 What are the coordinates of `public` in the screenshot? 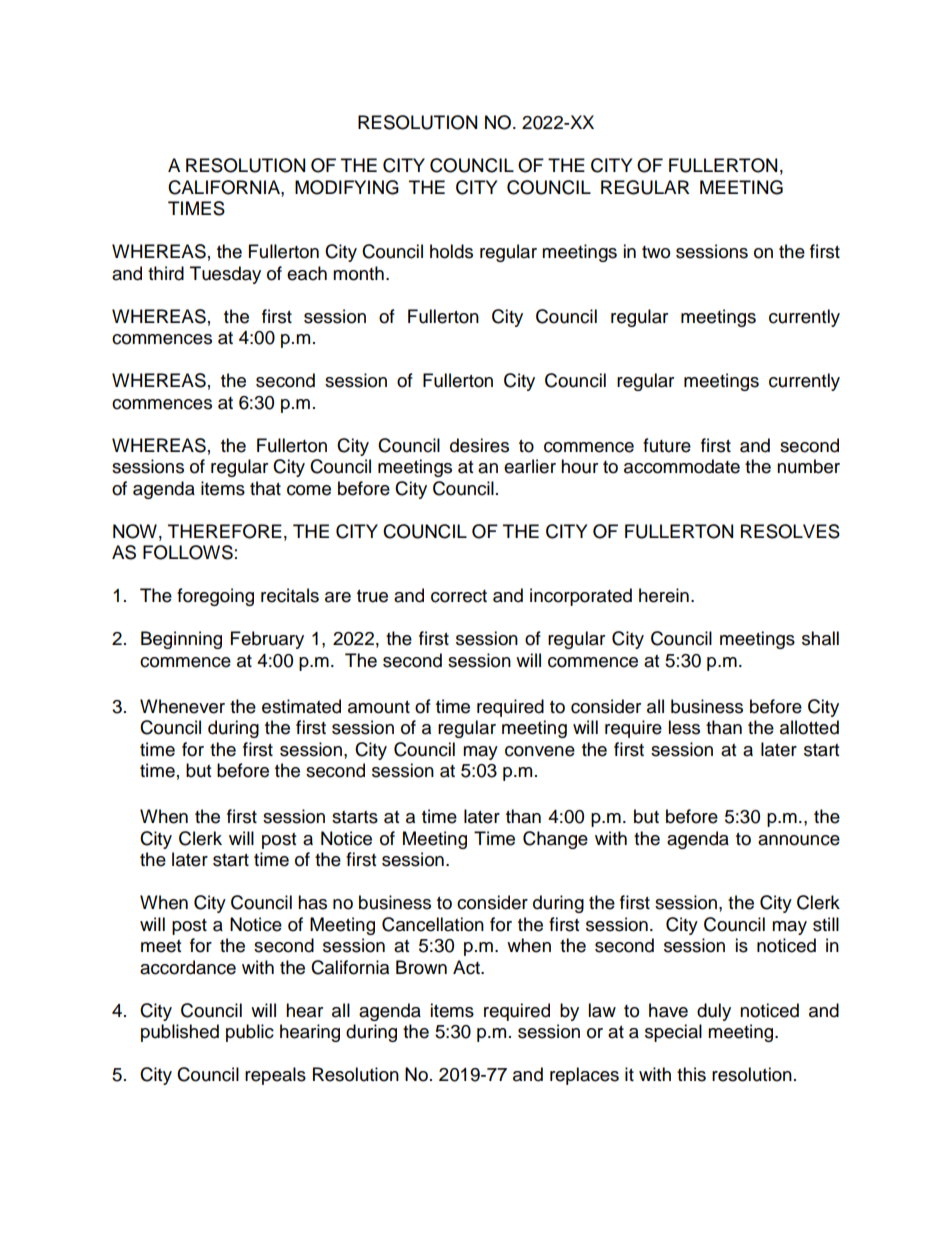 It's located at (250, 1033).
